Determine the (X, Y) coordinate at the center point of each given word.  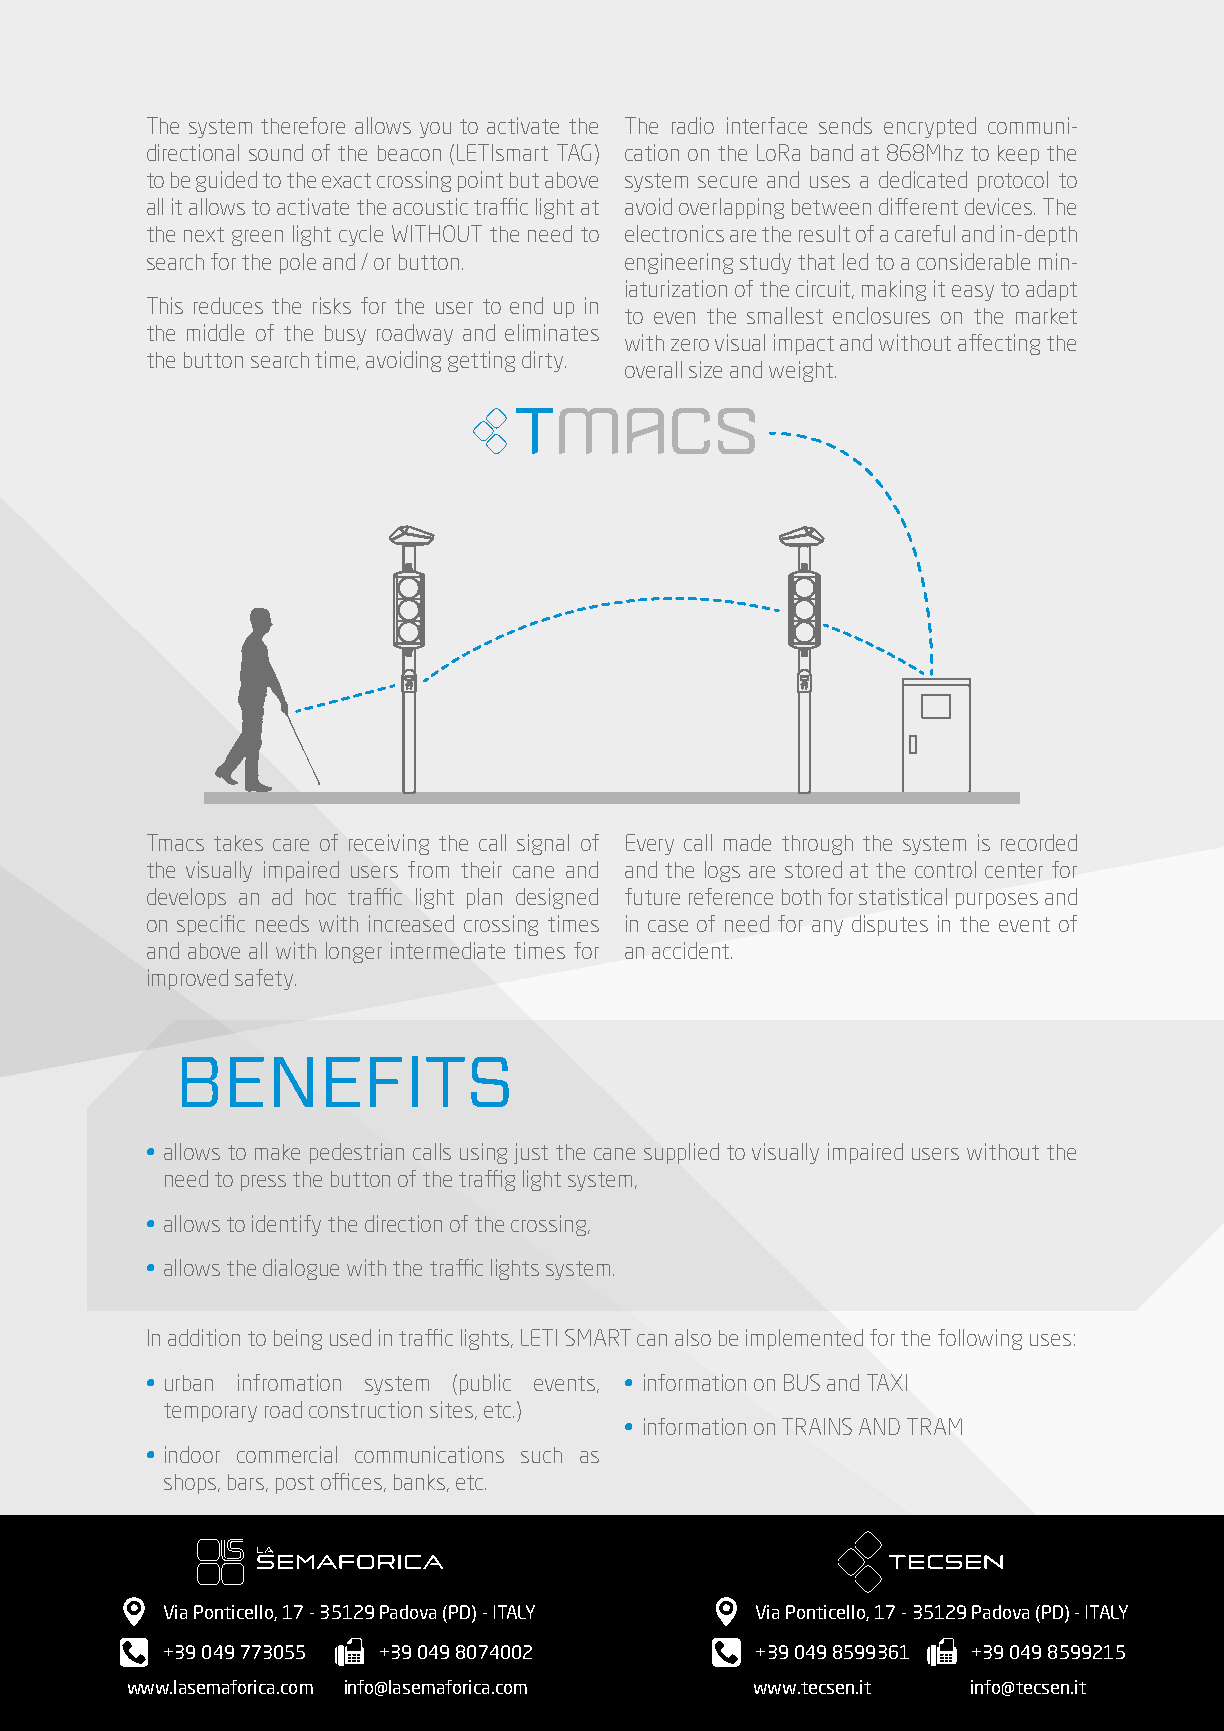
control (945, 869)
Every (650, 844)
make (277, 1152)
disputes (890, 925)
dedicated (923, 179)
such (541, 1455)
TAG (574, 152)
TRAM (934, 1426)
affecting (999, 344)
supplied (681, 1153)
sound (276, 152)
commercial (287, 1454)
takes (238, 843)
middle (215, 332)
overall (653, 369)
